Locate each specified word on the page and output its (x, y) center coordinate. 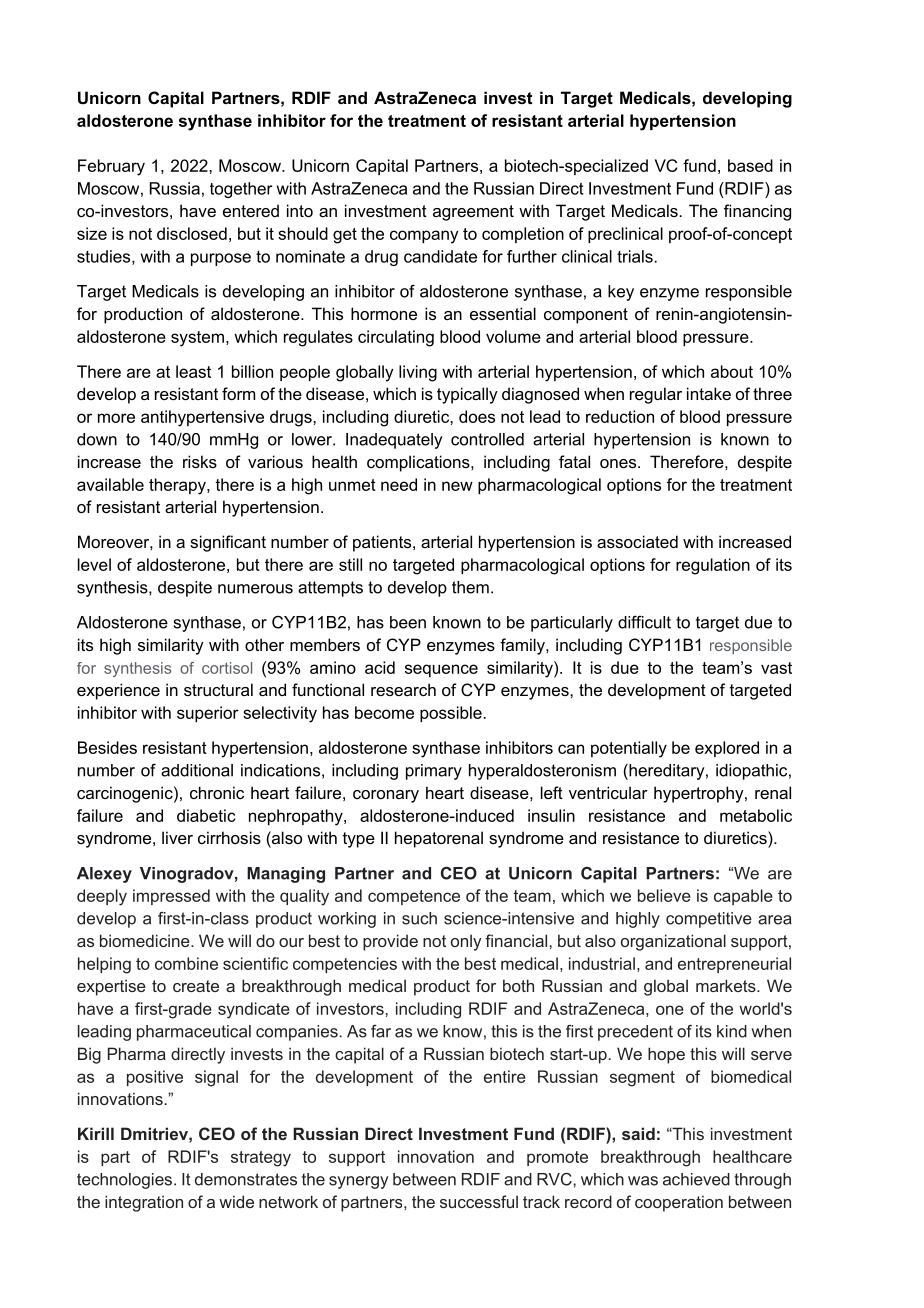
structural (218, 689)
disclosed (192, 233)
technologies (124, 1181)
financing (757, 212)
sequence (441, 670)
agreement (473, 213)
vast (776, 668)
